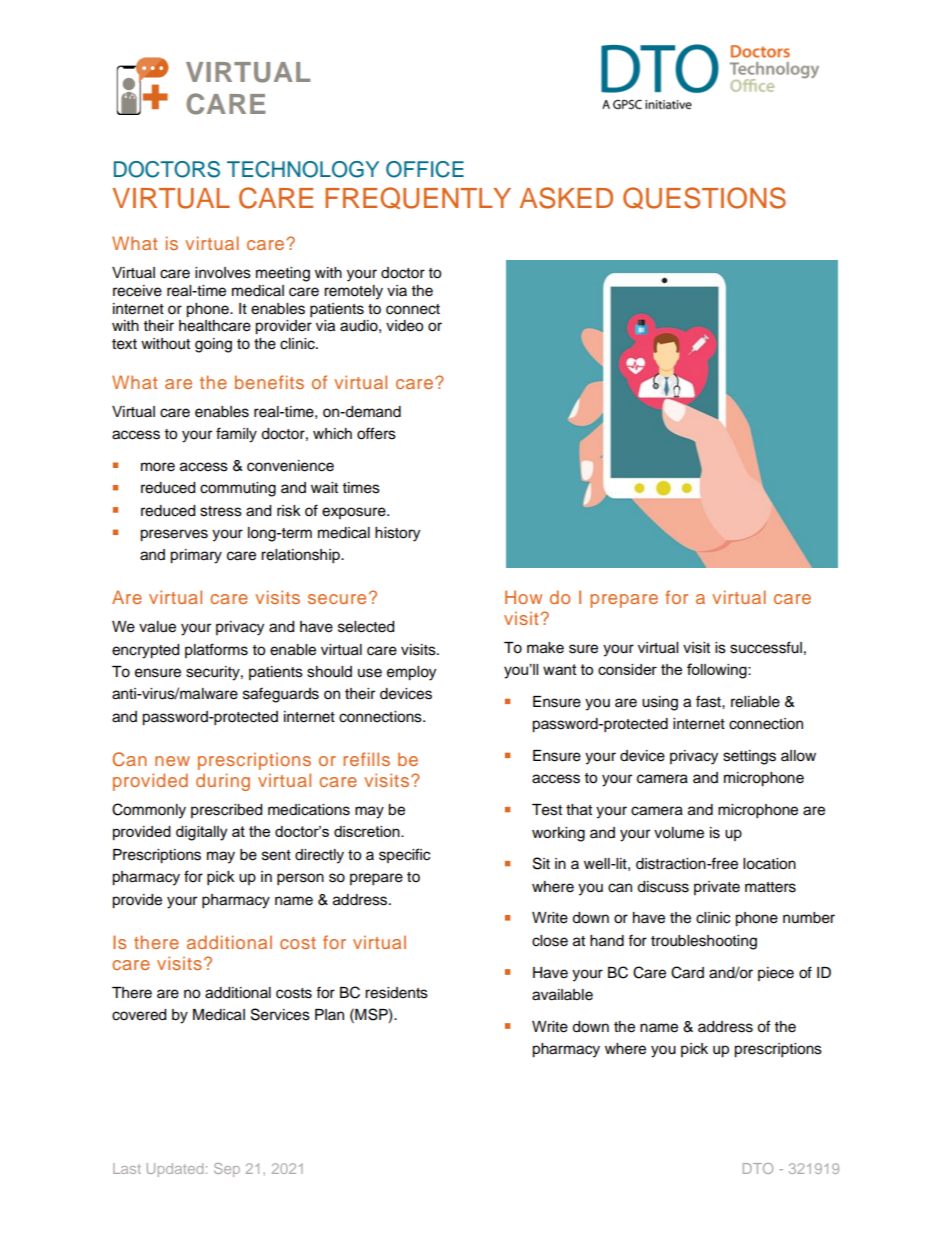  I want to click on platforms, so click(216, 650).
